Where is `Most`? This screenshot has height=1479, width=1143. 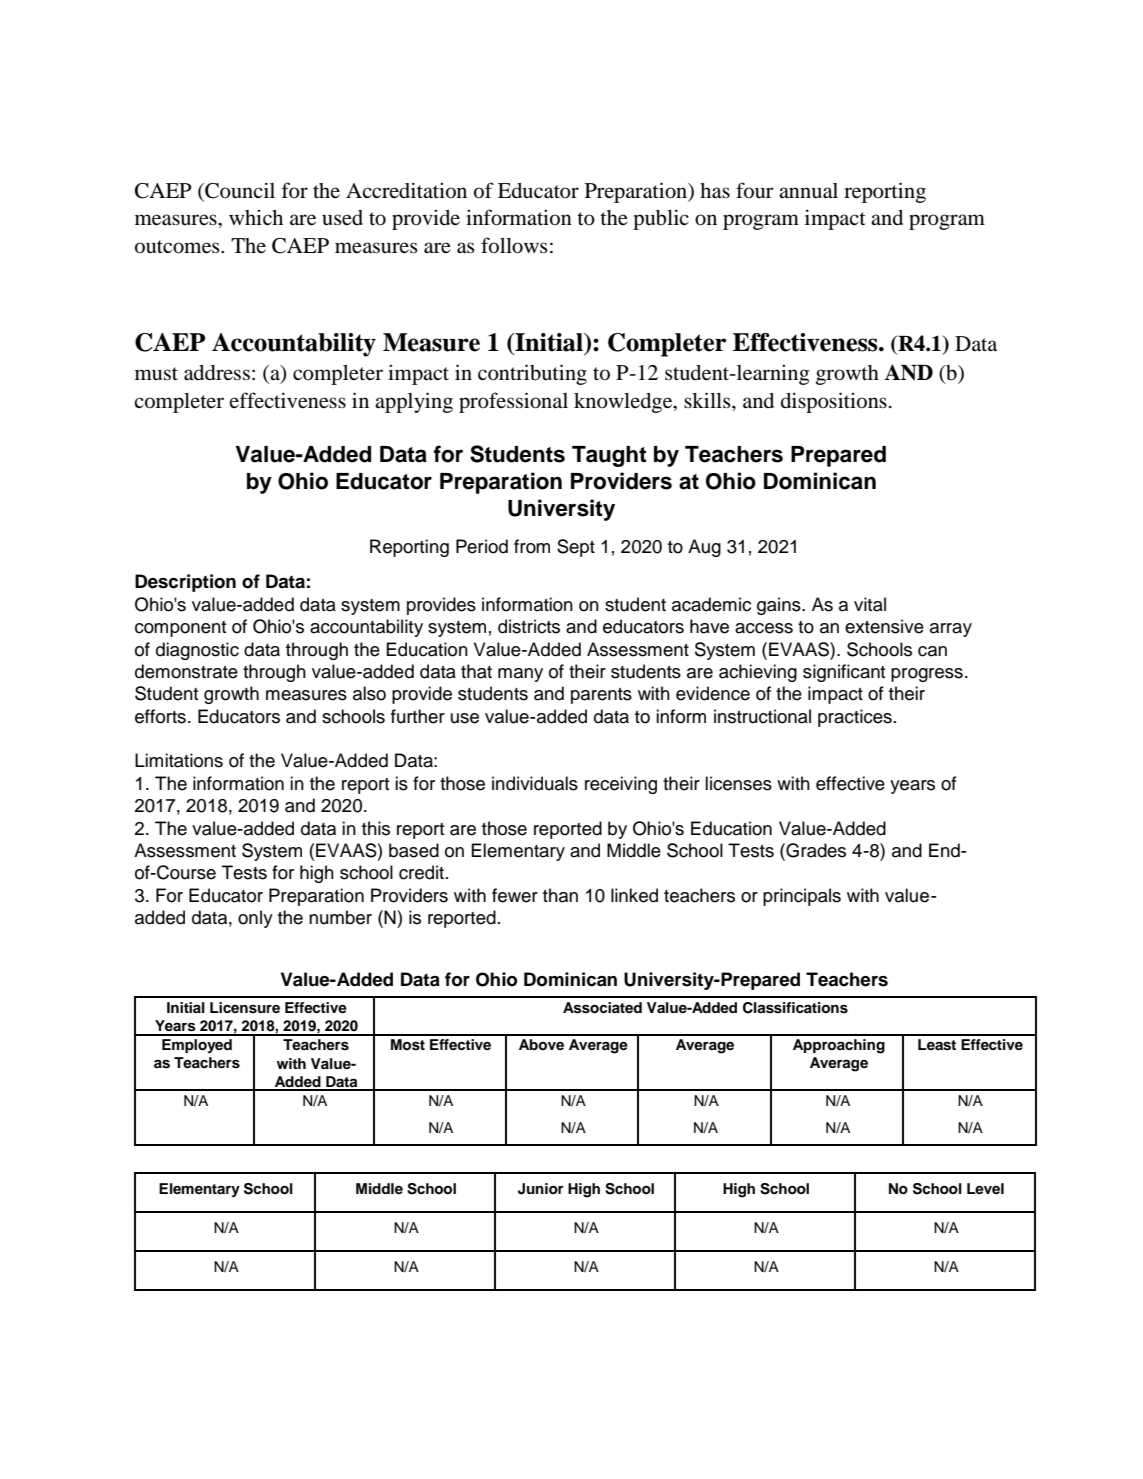
Most is located at coordinates (408, 1045).
